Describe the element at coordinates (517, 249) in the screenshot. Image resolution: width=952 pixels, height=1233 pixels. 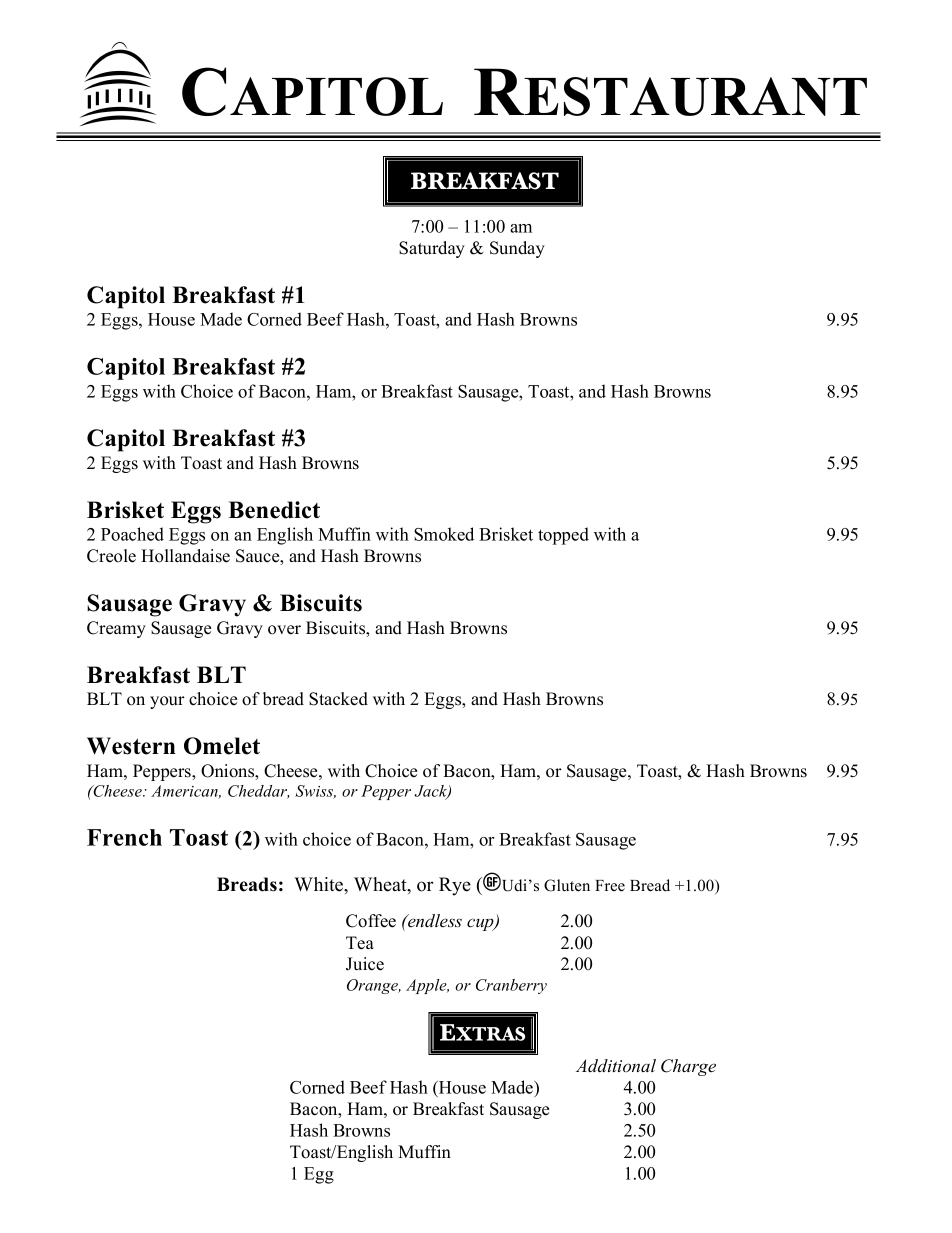
I see `Sunday` at that location.
